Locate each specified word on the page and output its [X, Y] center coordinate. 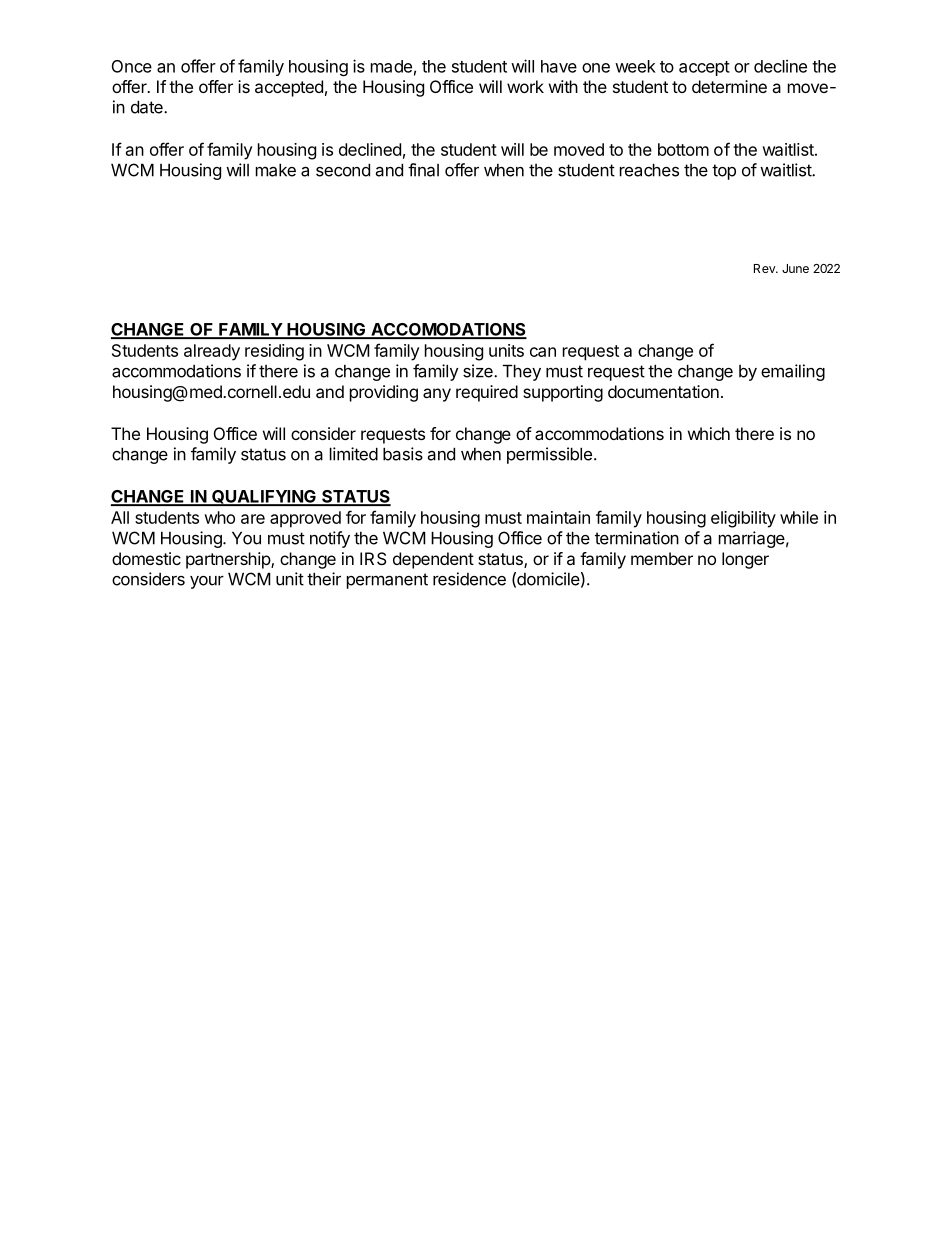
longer [745, 560]
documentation [663, 391]
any [437, 395]
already [212, 352]
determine [729, 86]
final [423, 170]
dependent [433, 560]
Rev [765, 268]
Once [132, 66]
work [525, 86]
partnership [229, 560]
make [276, 170]
